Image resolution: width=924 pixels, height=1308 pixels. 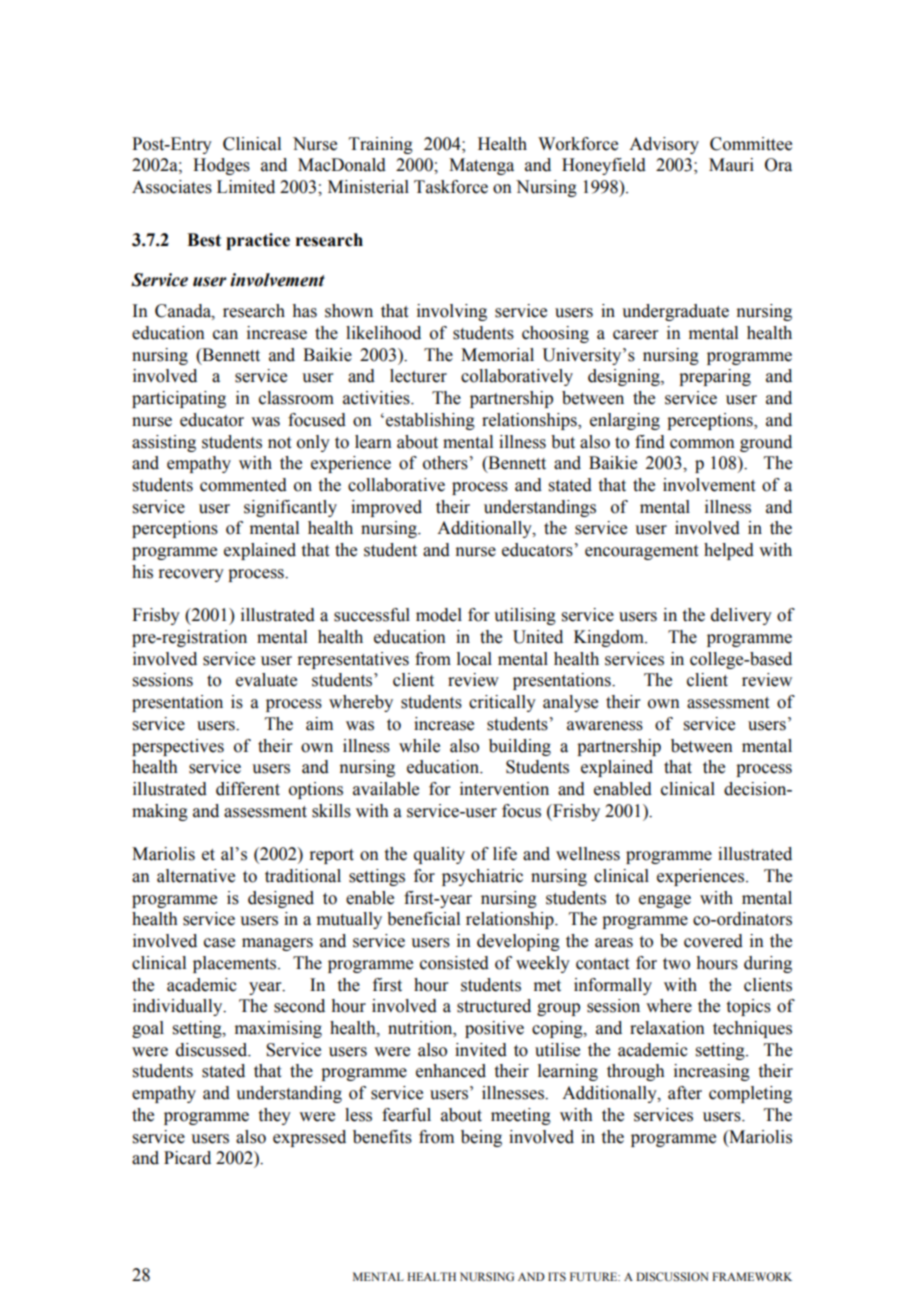 What do you see at coordinates (187, 1158) in the screenshot?
I see `Picard` at bounding box center [187, 1158].
